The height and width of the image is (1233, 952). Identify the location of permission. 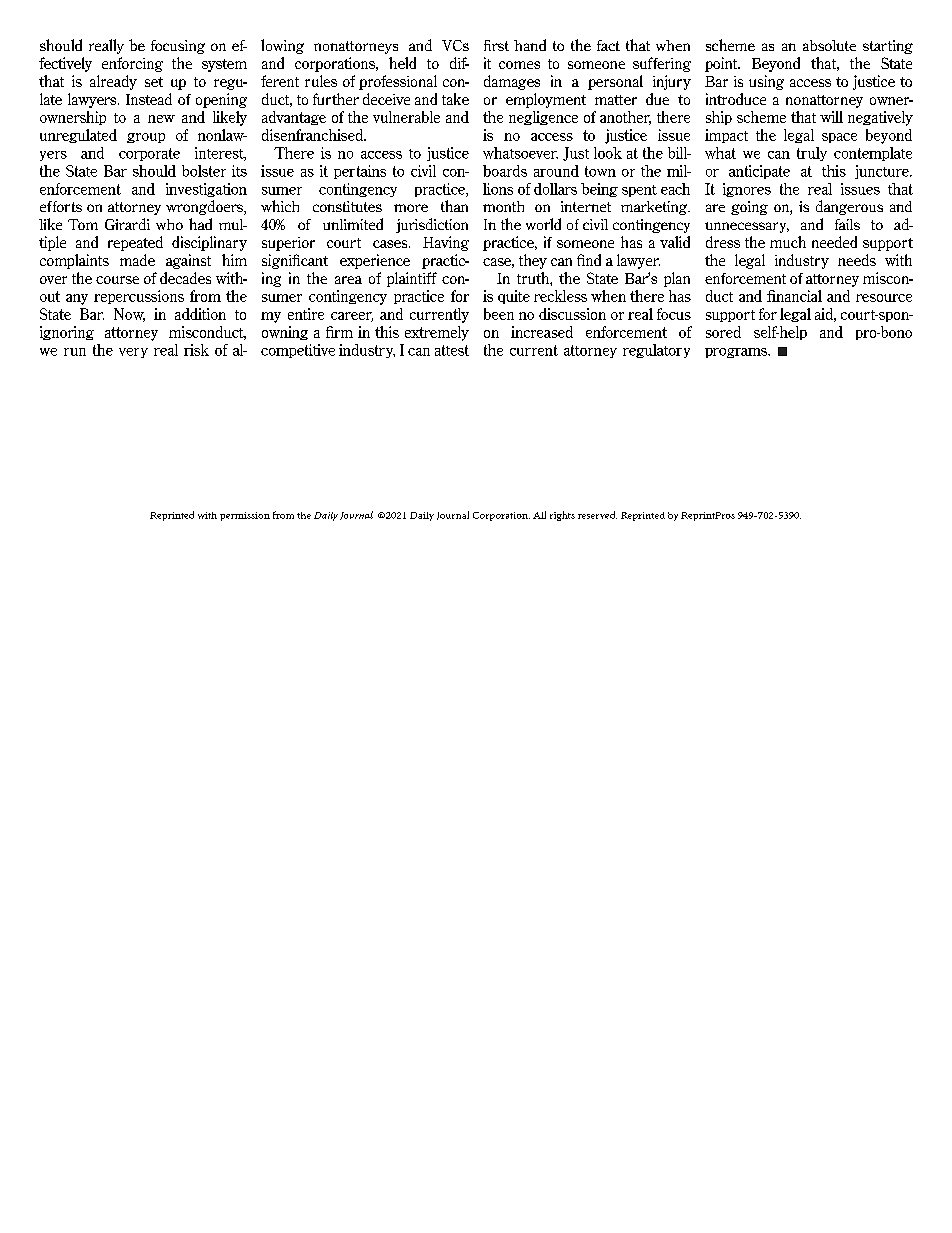
(245, 516).
